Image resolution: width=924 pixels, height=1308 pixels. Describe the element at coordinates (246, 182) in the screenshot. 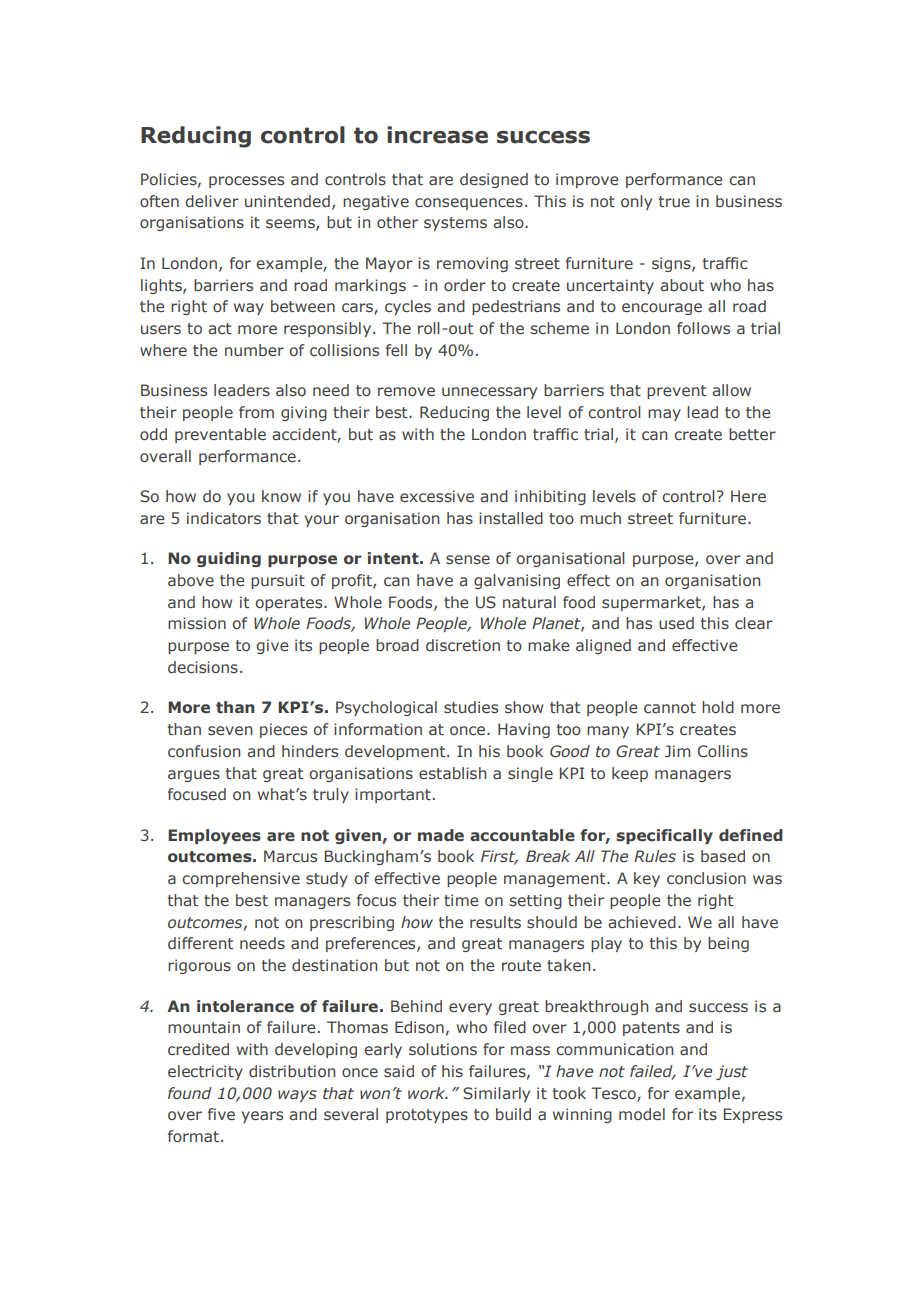

I see `processes` at that location.
